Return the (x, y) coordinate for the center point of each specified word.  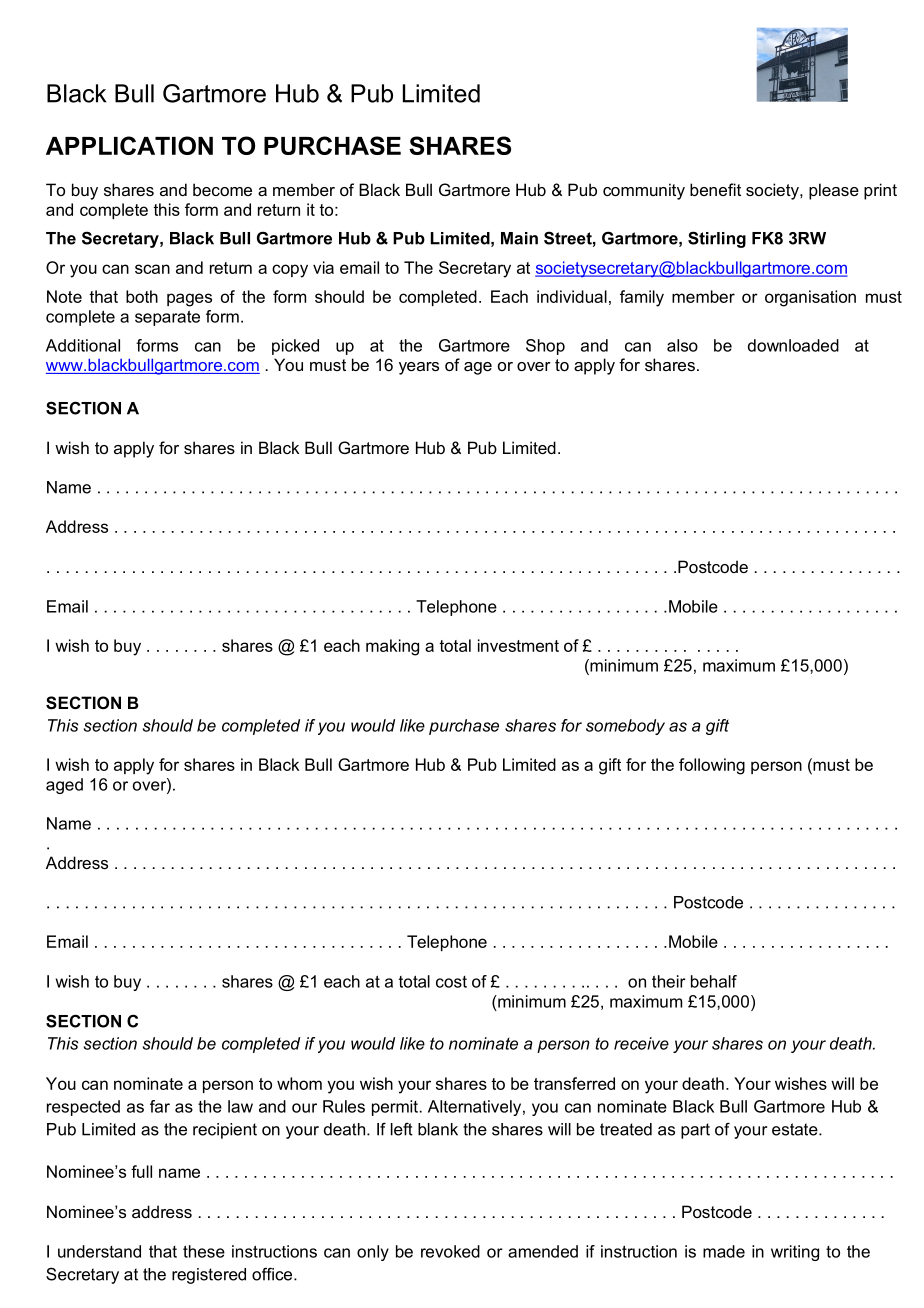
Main (519, 238)
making (392, 647)
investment (518, 645)
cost (451, 982)
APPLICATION (129, 145)
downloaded (793, 345)
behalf (714, 981)
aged (64, 786)
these (204, 1251)
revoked (450, 1251)
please (834, 191)
